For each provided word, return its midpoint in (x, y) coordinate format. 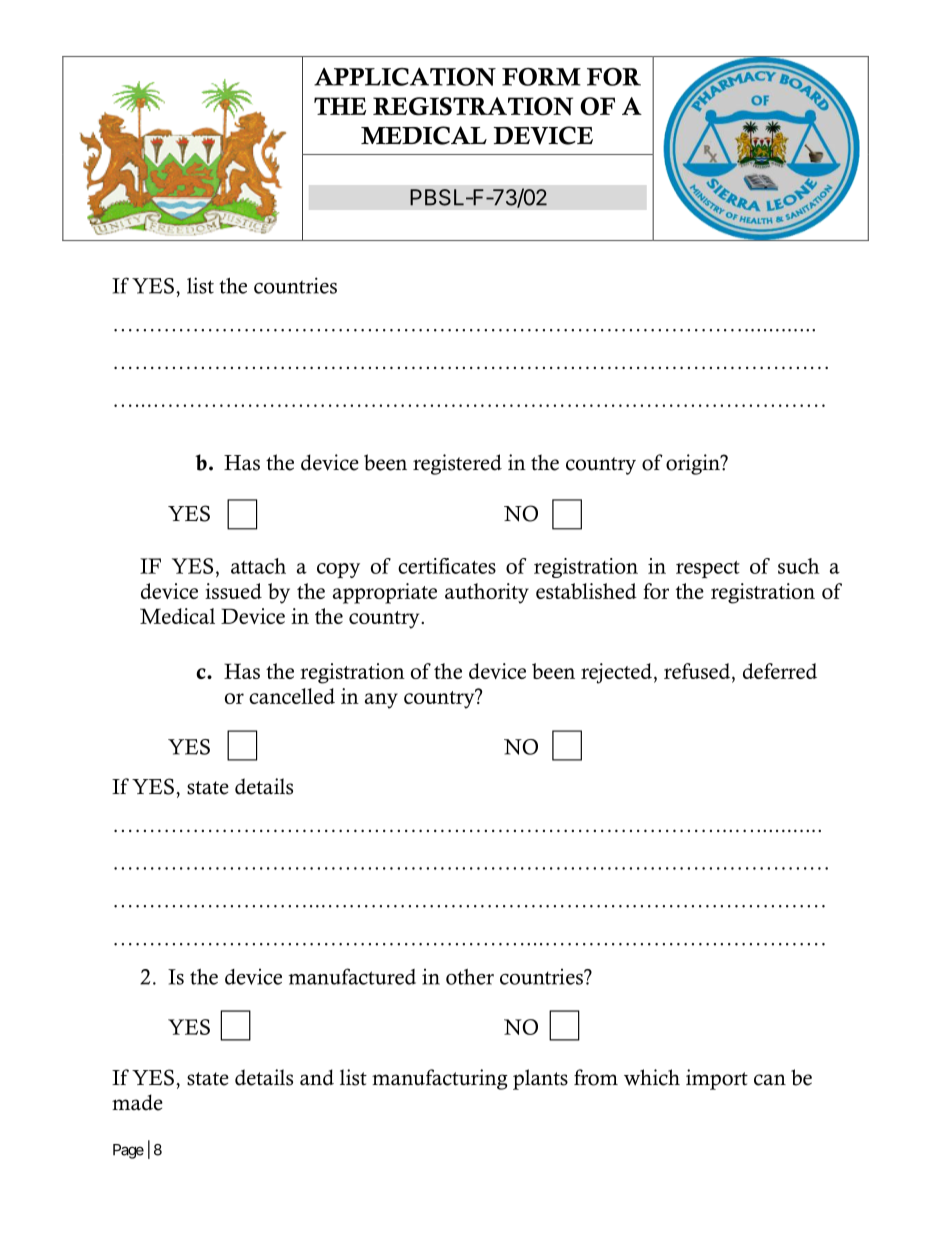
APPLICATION (405, 77)
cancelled (292, 696)
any (381, 701)
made (137, 1102)
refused (698, 672)
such (799, 566)
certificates (447, 566)
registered (457, 464)
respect (708, 569)
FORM (541, 77)
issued (233, 591)
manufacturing (440, 1079)
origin (694, 464)
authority (487, 593)
